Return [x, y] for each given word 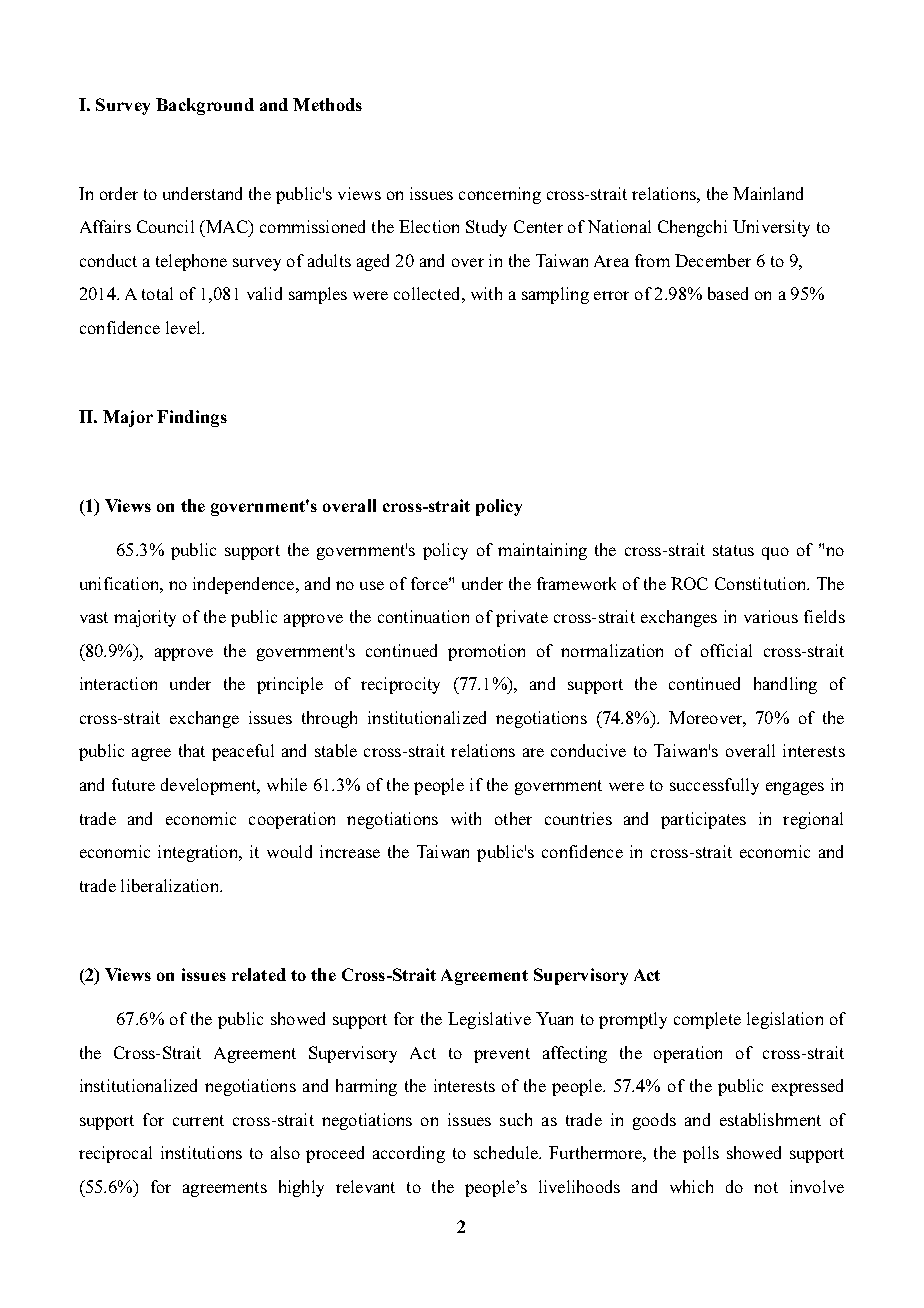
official [726, 650]
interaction [118, 683]
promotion [486, 652]
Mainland [768, 193]
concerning [500, 195]
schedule [507, 1152]
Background [205, 106]
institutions [201, 1152]
